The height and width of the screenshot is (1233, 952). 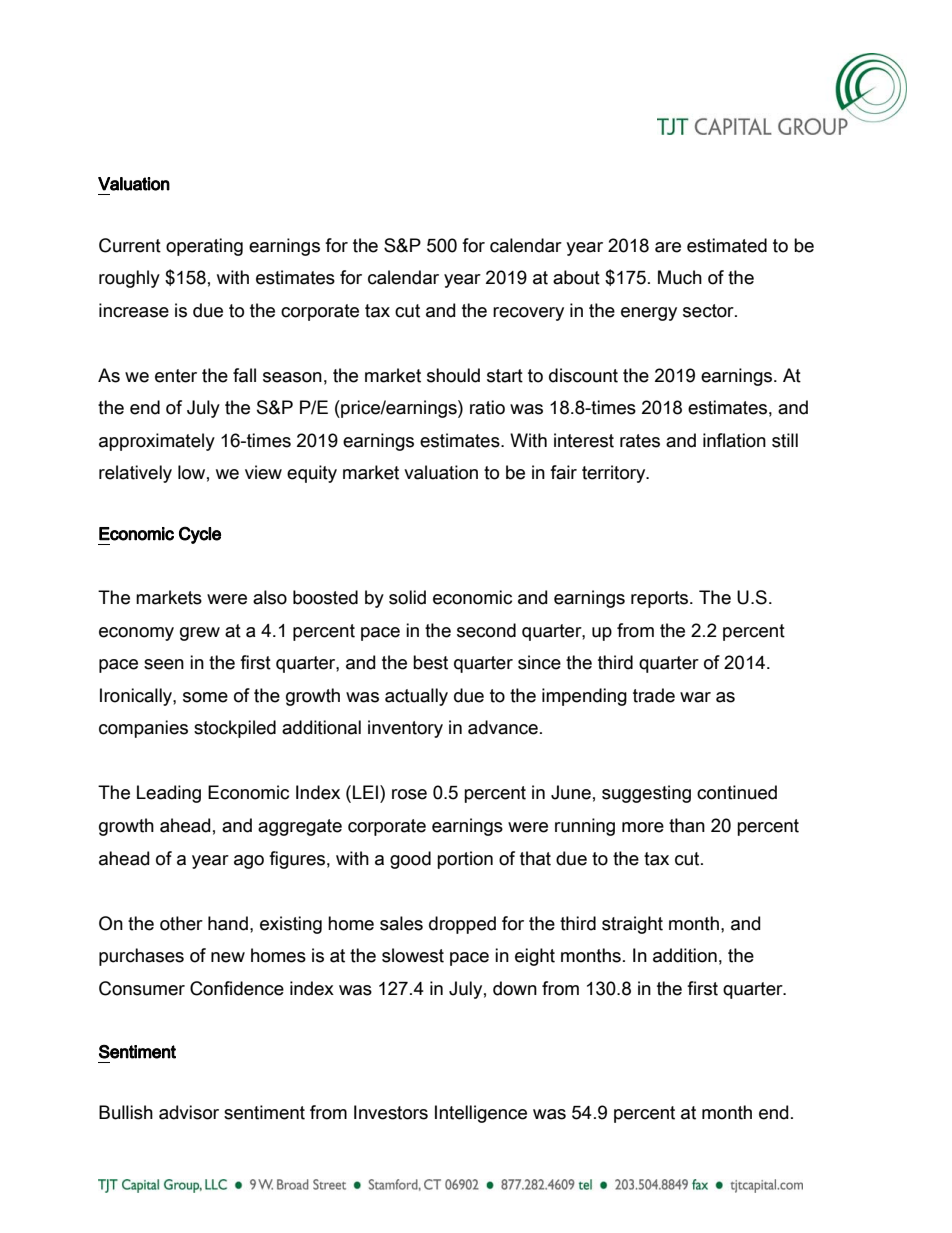 What do you see at coordinates (680, 277) in the screenshot?
I see `Much` at bounding box center [680, 277].
